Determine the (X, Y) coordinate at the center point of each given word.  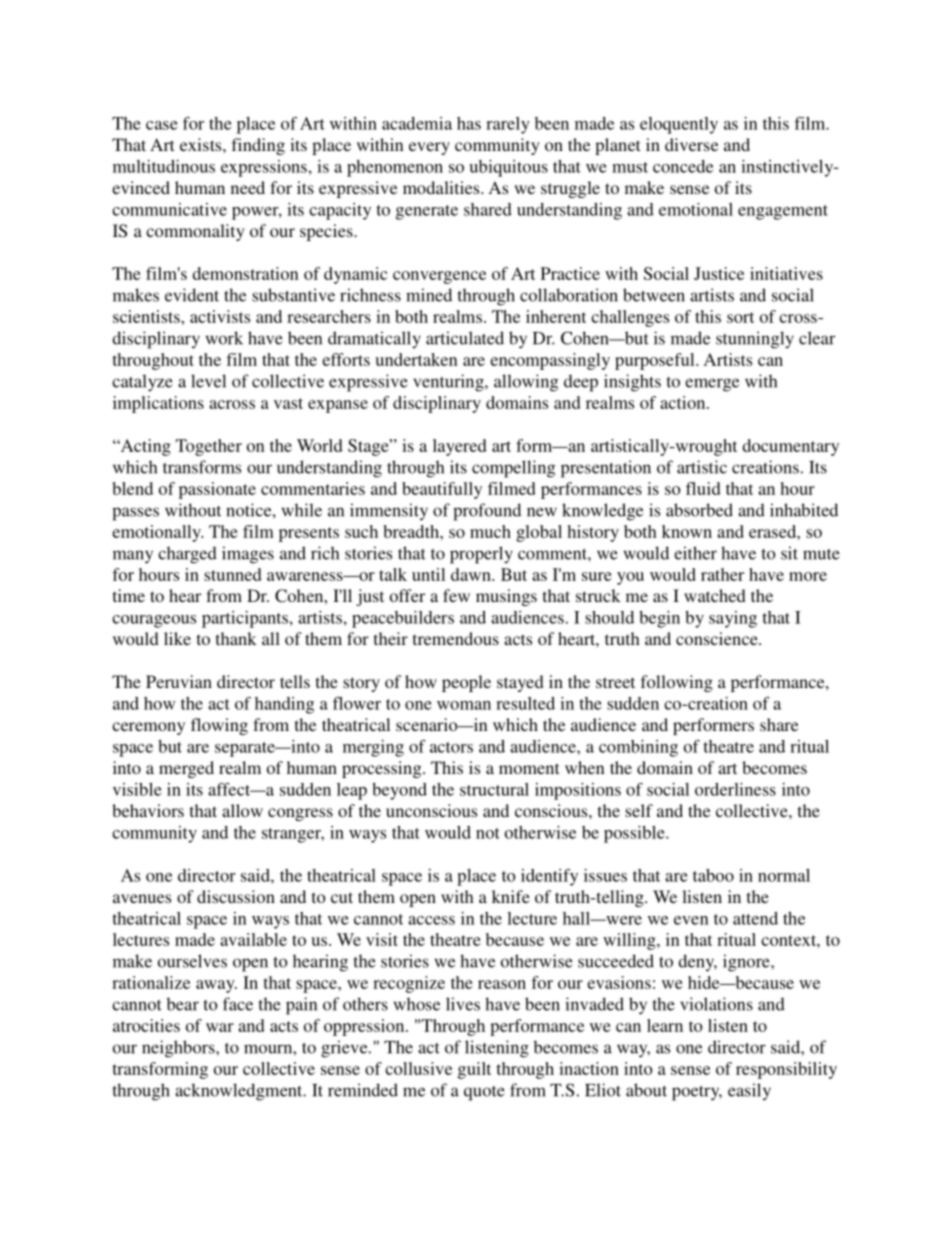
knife (511, 896)
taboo (713, 875)
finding (258, 146)
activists (220, 316)
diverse (691, 144)
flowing (219, 726)
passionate (217, 490)
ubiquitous (508, 168)
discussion (236, 896)
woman (464, 705)
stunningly (755, 340)
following (677, 683)
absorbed (699, 510)
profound (487, 512)
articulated (465, 338)
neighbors (179, 1049)
